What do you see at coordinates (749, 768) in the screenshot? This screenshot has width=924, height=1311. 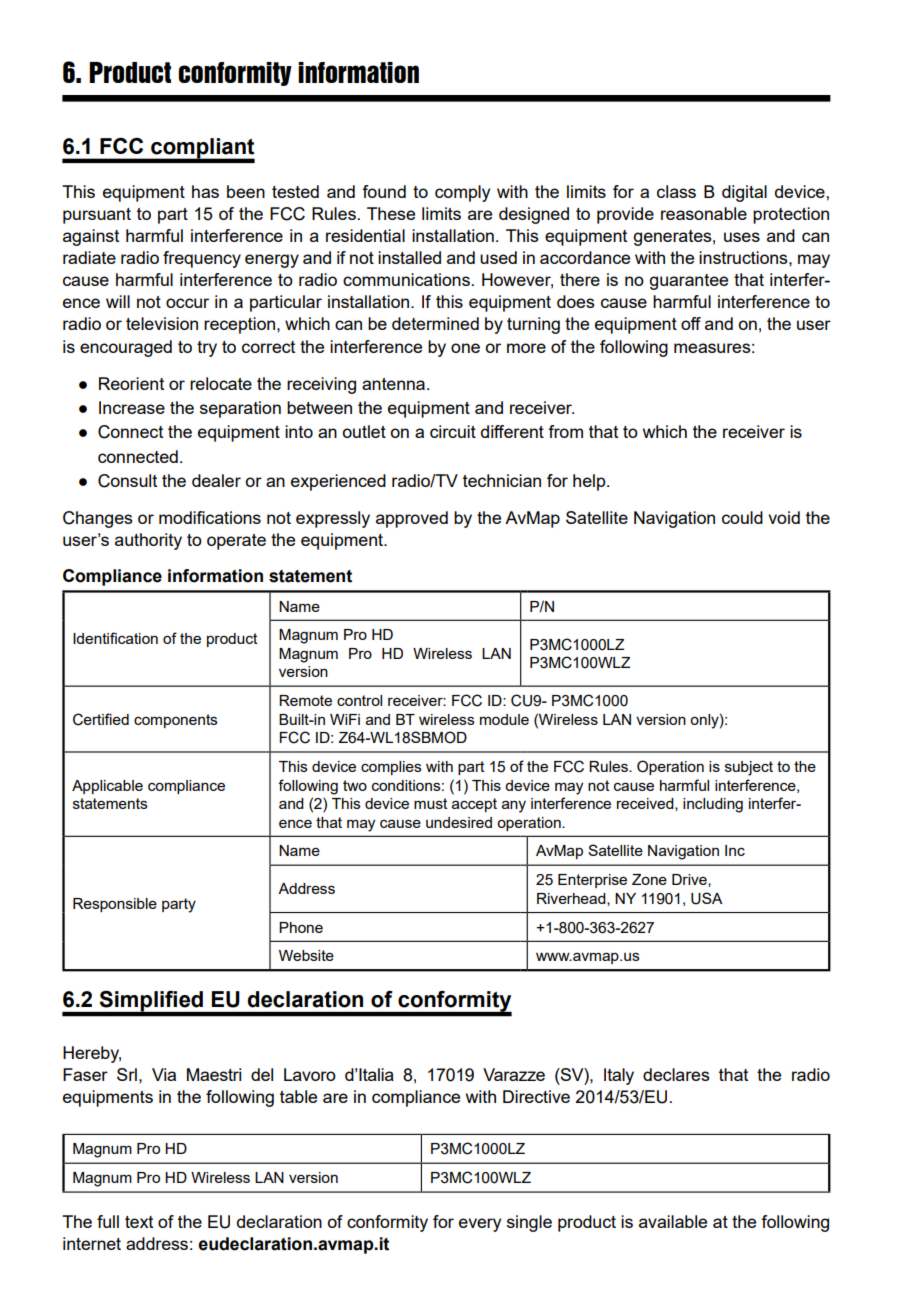 I see `subject` at bounding box center [749, 768].
